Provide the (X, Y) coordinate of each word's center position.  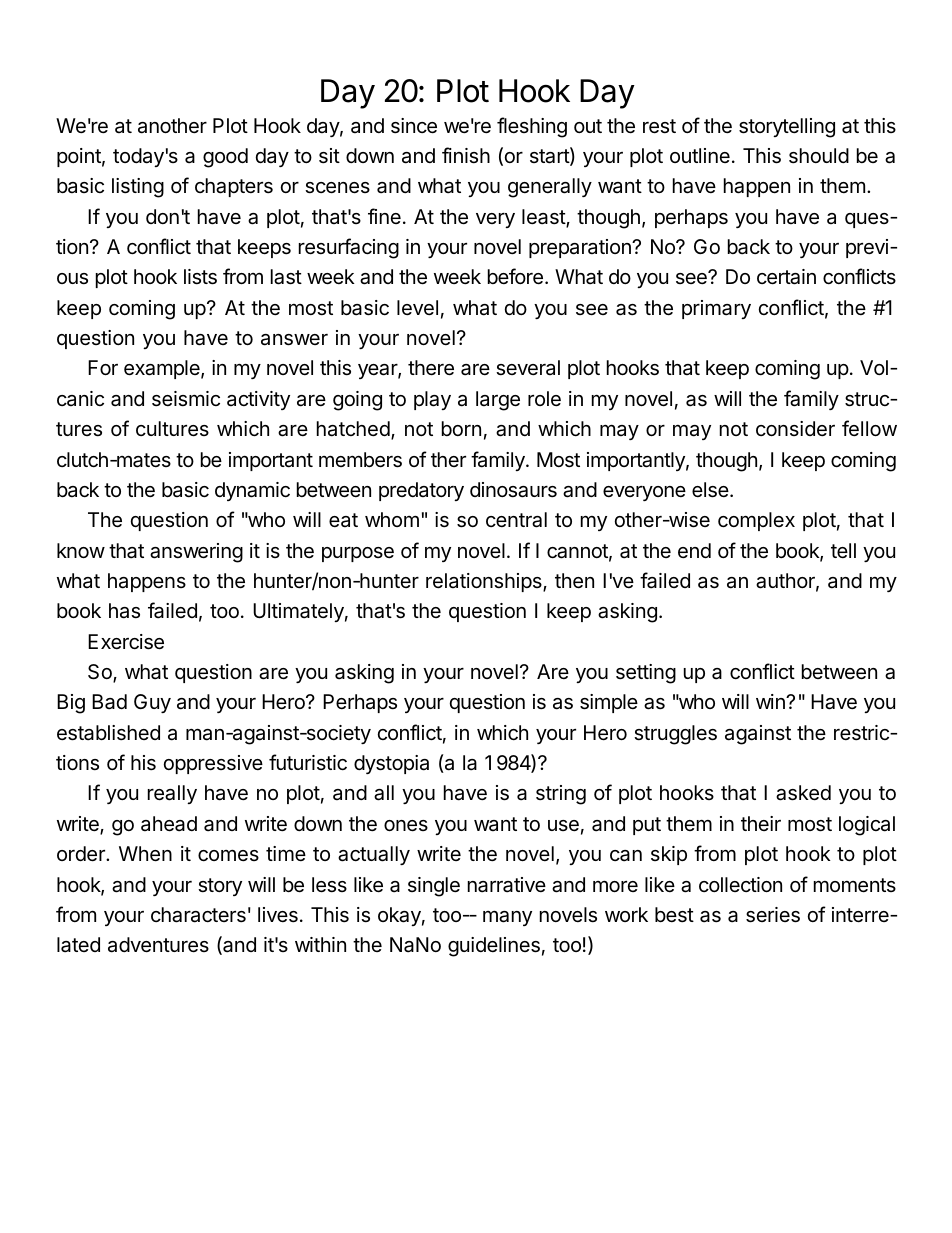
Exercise (126, 642)
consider (795, 428)
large (498, 401)
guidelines (494, 947)
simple (609, 703)
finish (466, 155)
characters (198, 915)
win (771, 701)
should (819, 156)
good (225, 158)
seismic (186, 399)
